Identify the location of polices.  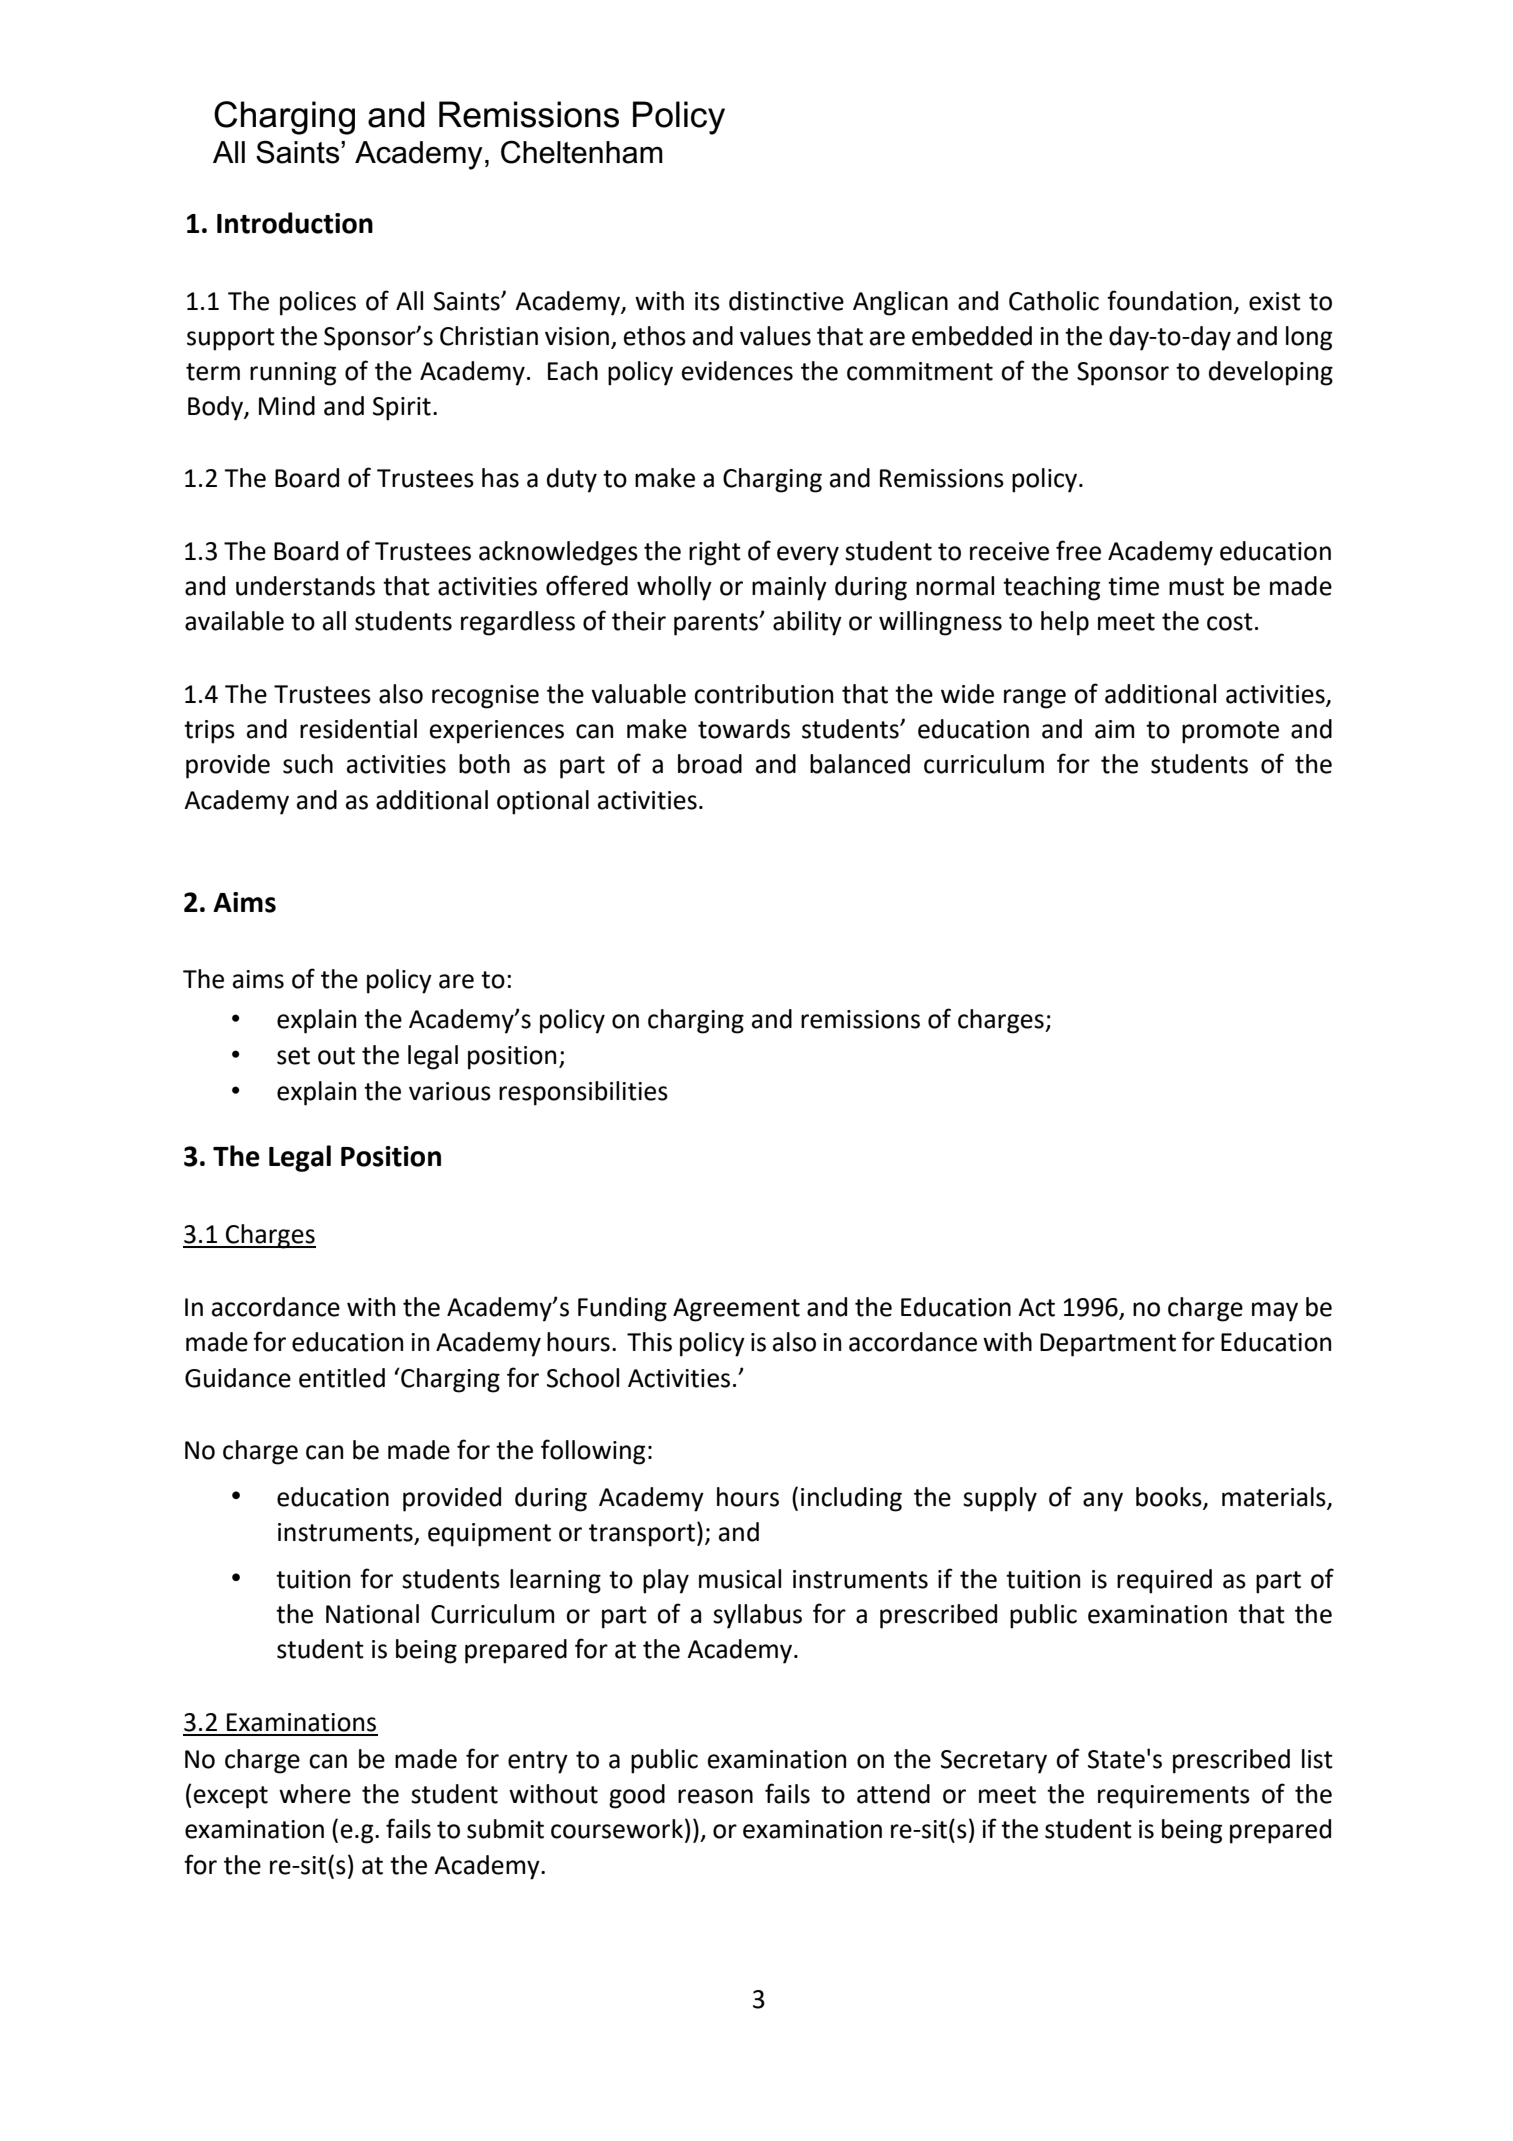
(318, 303).
